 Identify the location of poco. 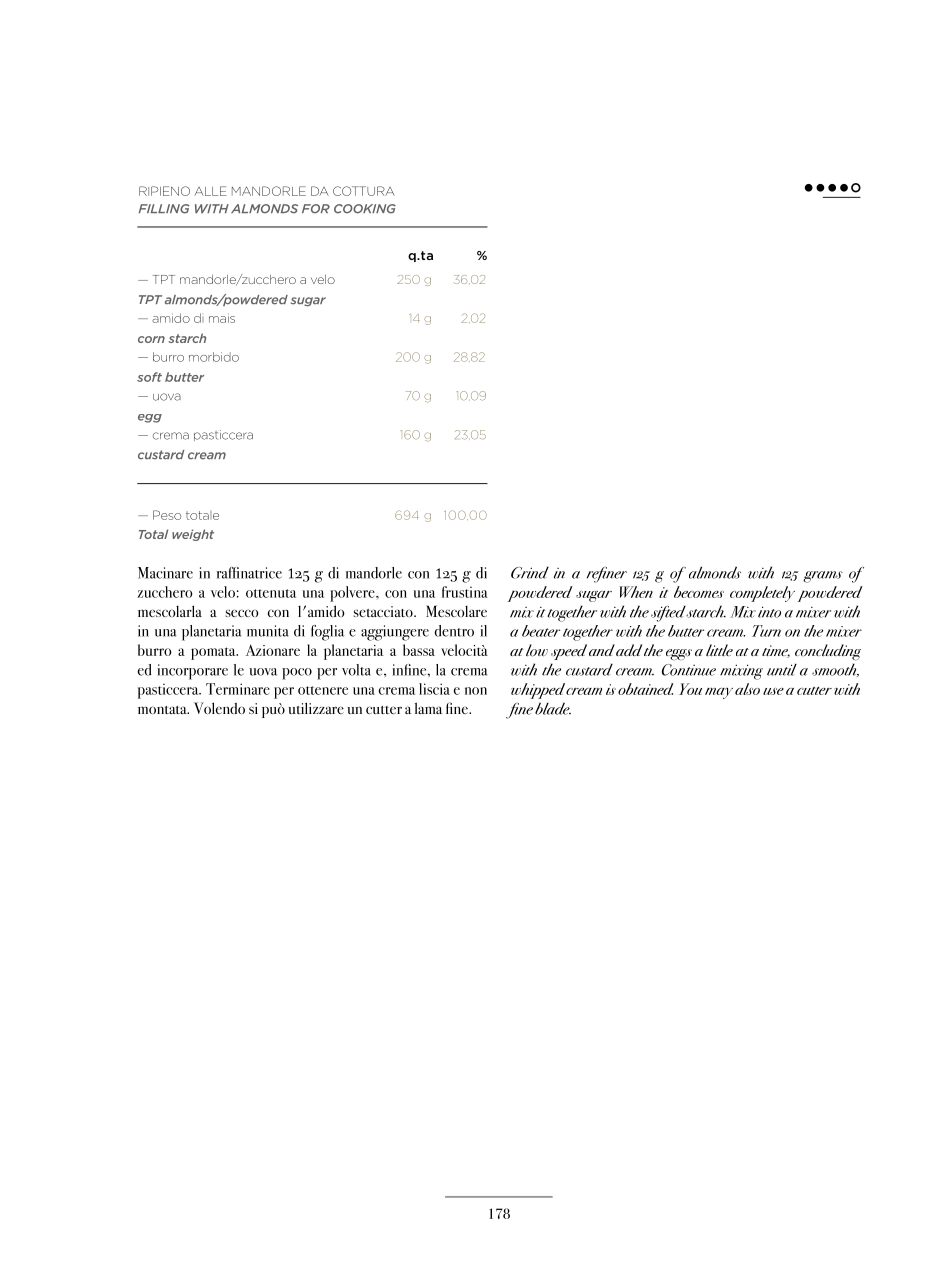
(297, 674).
